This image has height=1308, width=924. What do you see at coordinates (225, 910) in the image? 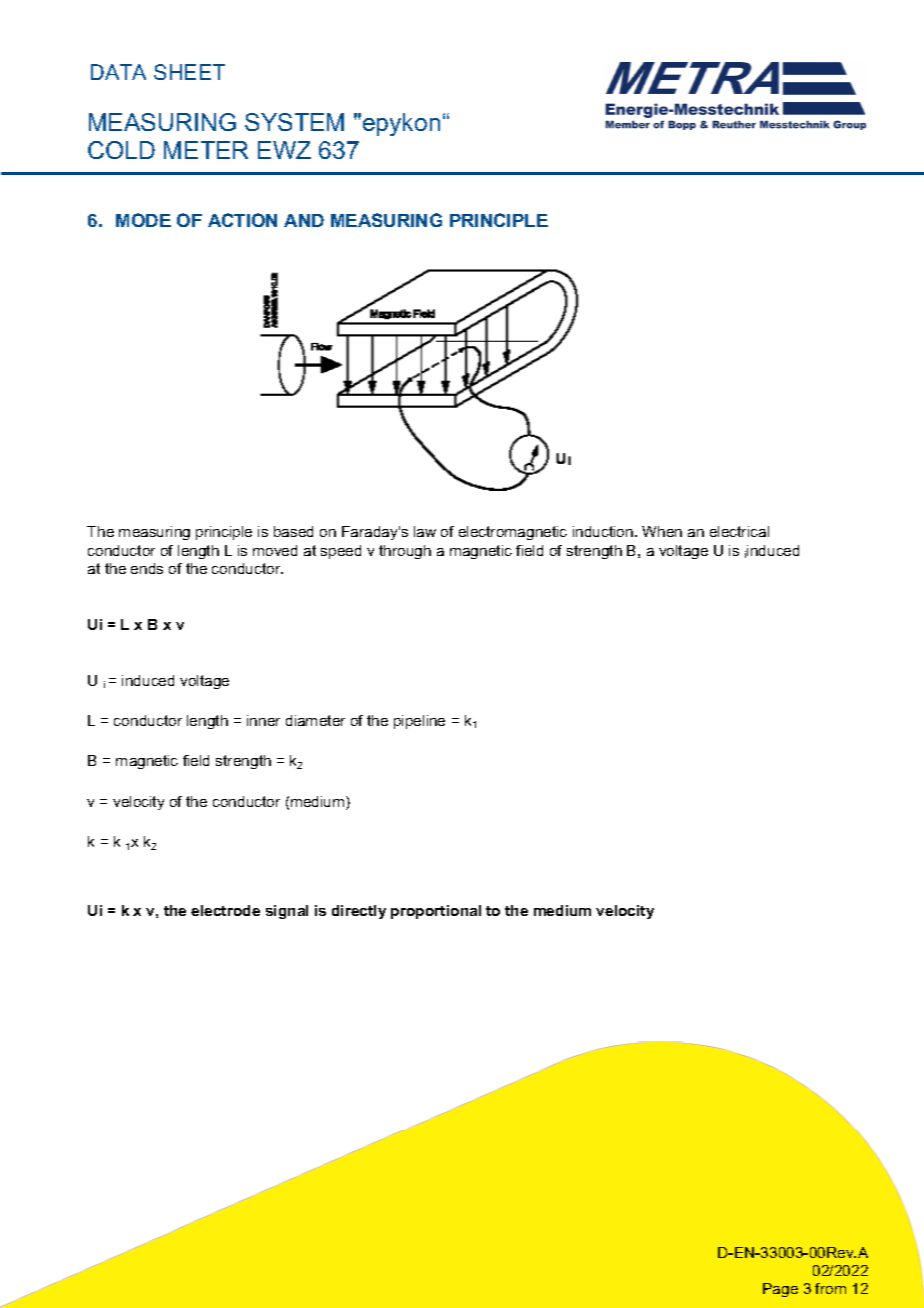
I see `electrode` at bounding box center [225, 910].
